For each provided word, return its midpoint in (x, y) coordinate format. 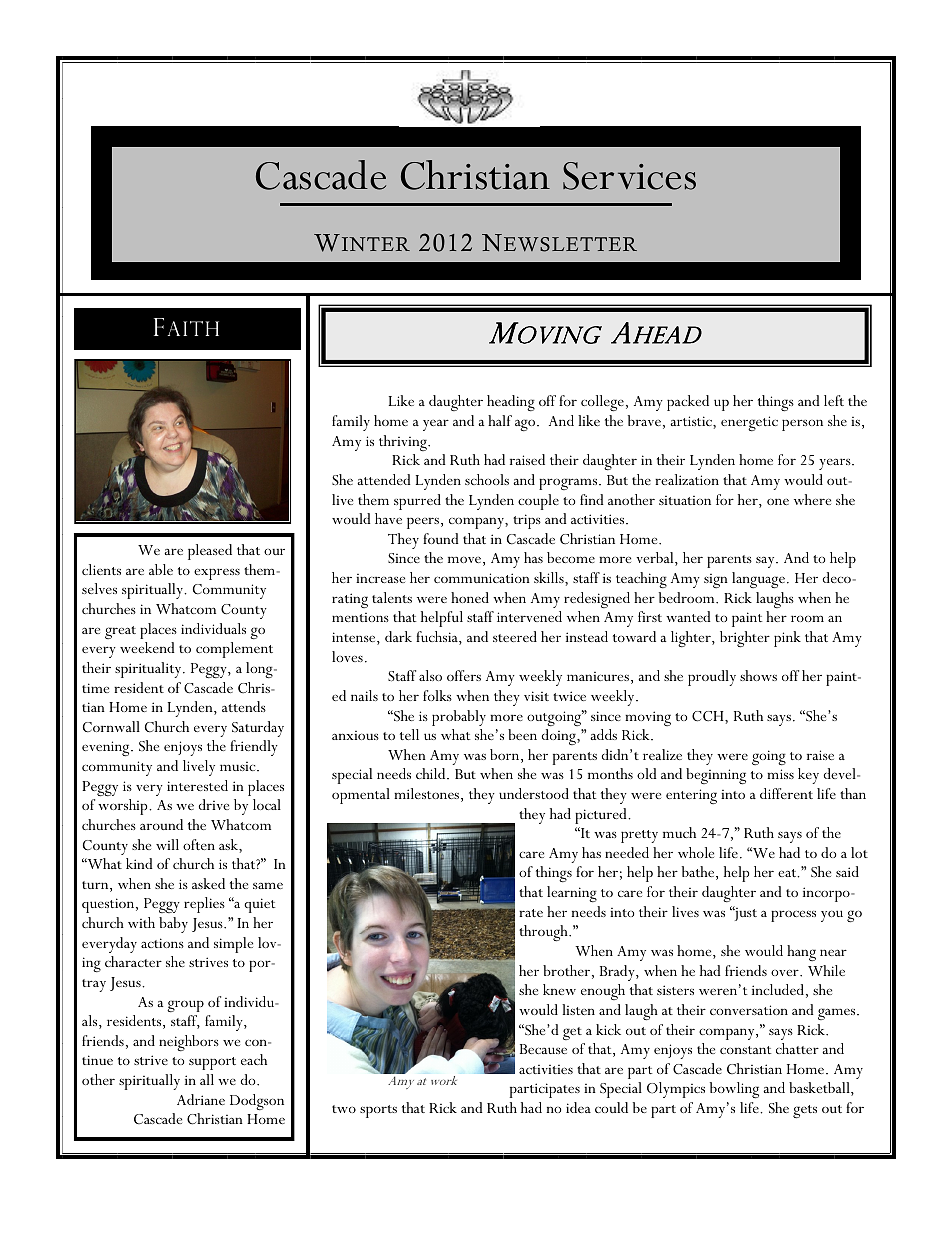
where (812, 499)
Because (543, 1049)
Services (629, 176)
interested (197, 785)
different (786, 793)
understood (534, 793)
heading (511, 403)
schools (487, 479)
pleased (210, 552)
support (212, 1063)
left (834, 400)
